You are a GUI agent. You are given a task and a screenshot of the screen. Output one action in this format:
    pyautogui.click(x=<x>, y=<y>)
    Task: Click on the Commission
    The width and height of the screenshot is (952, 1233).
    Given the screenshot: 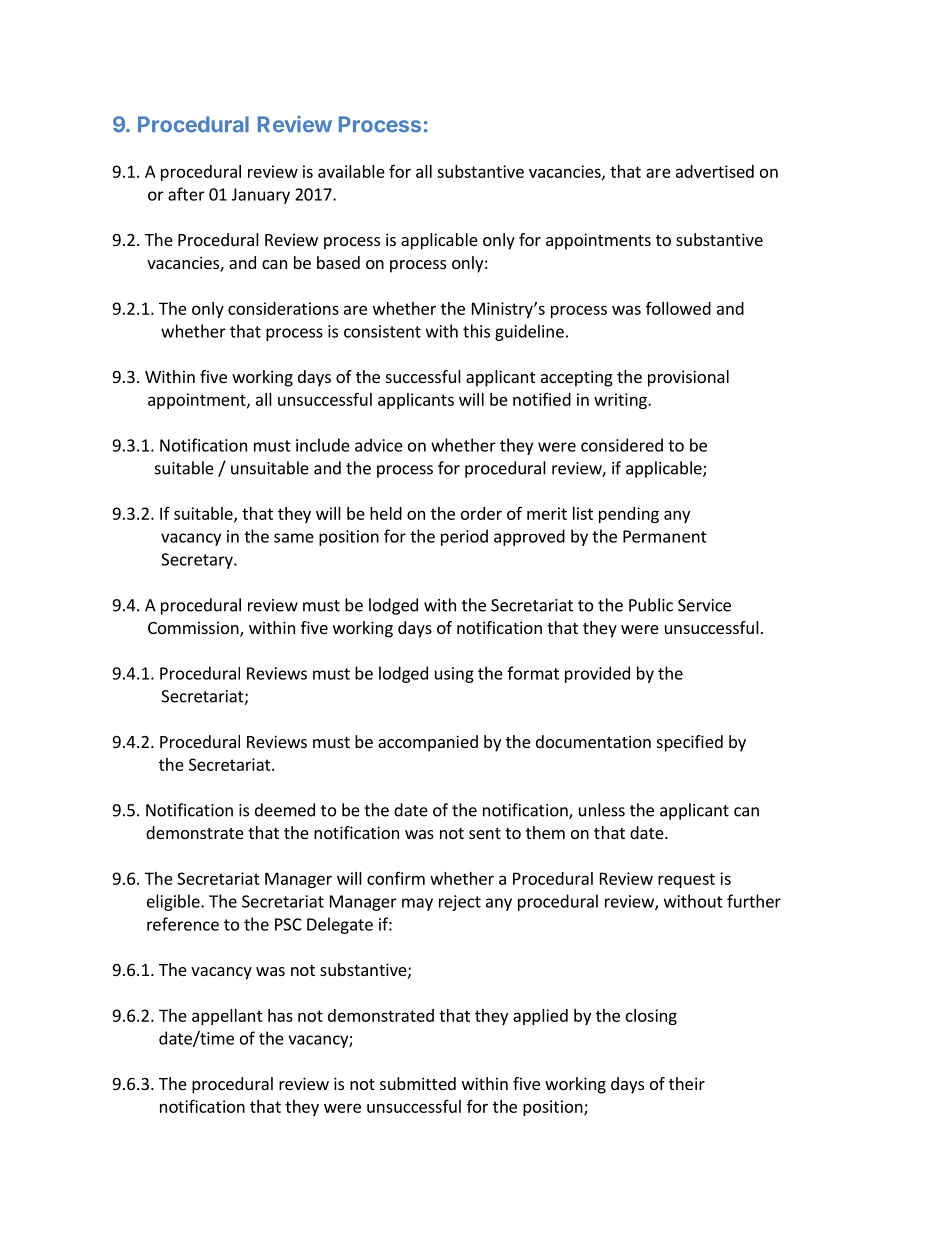 What is the action you would take?
    pyautogui.click(x=194, y=629)
